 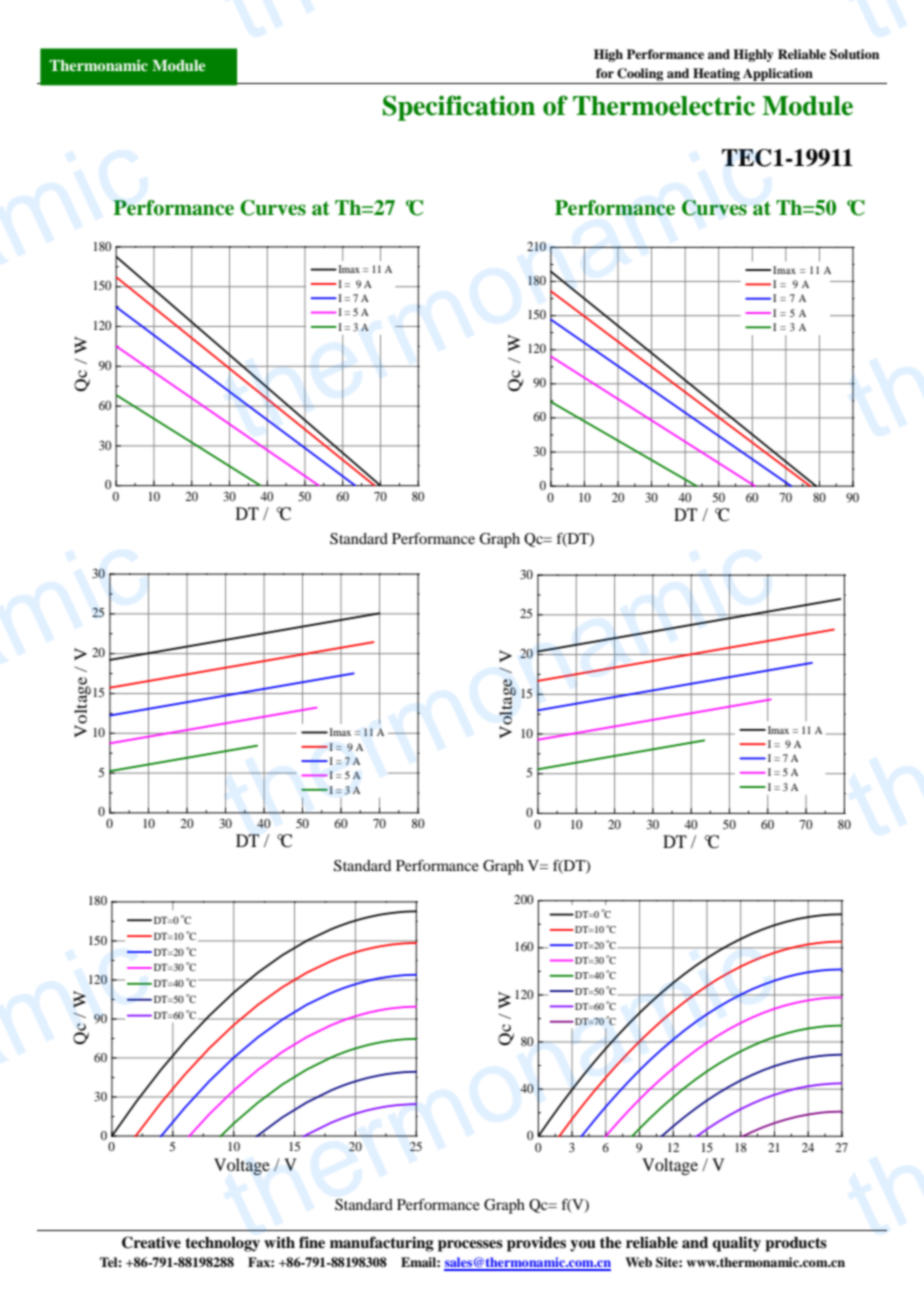 What do you see at coordinates (796, 1244) in the screenshot?
I see `products` at bounding box center [796, 1244].
